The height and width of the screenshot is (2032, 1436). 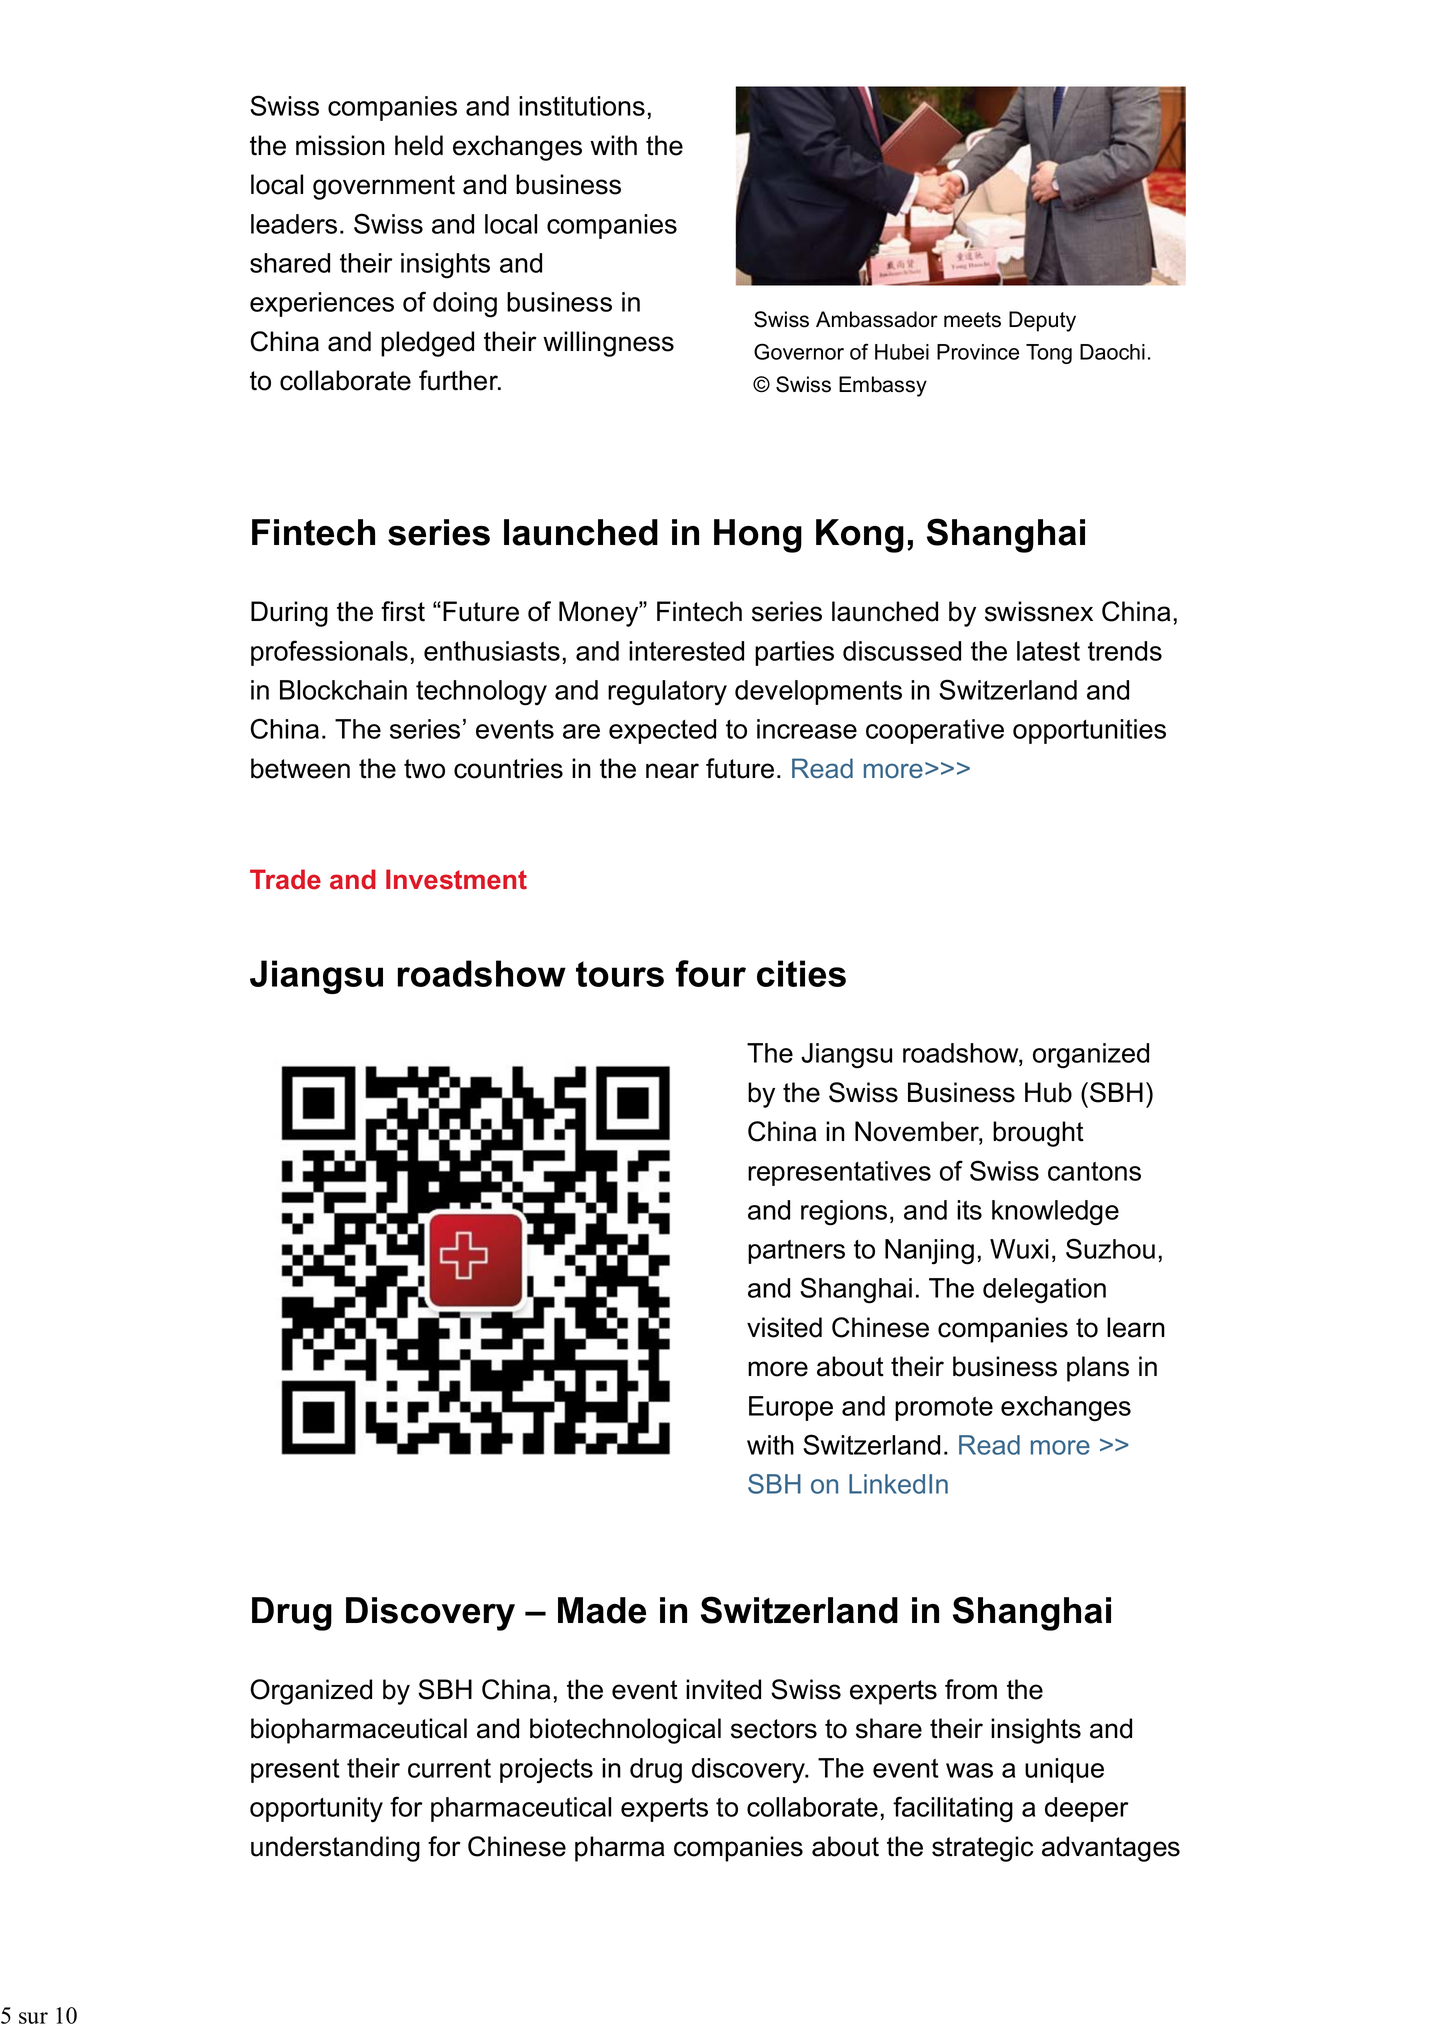 What do you see at coordinates (935, 731) in the screenshot?
I see `cooperative` at bounding box center [935, 731].
